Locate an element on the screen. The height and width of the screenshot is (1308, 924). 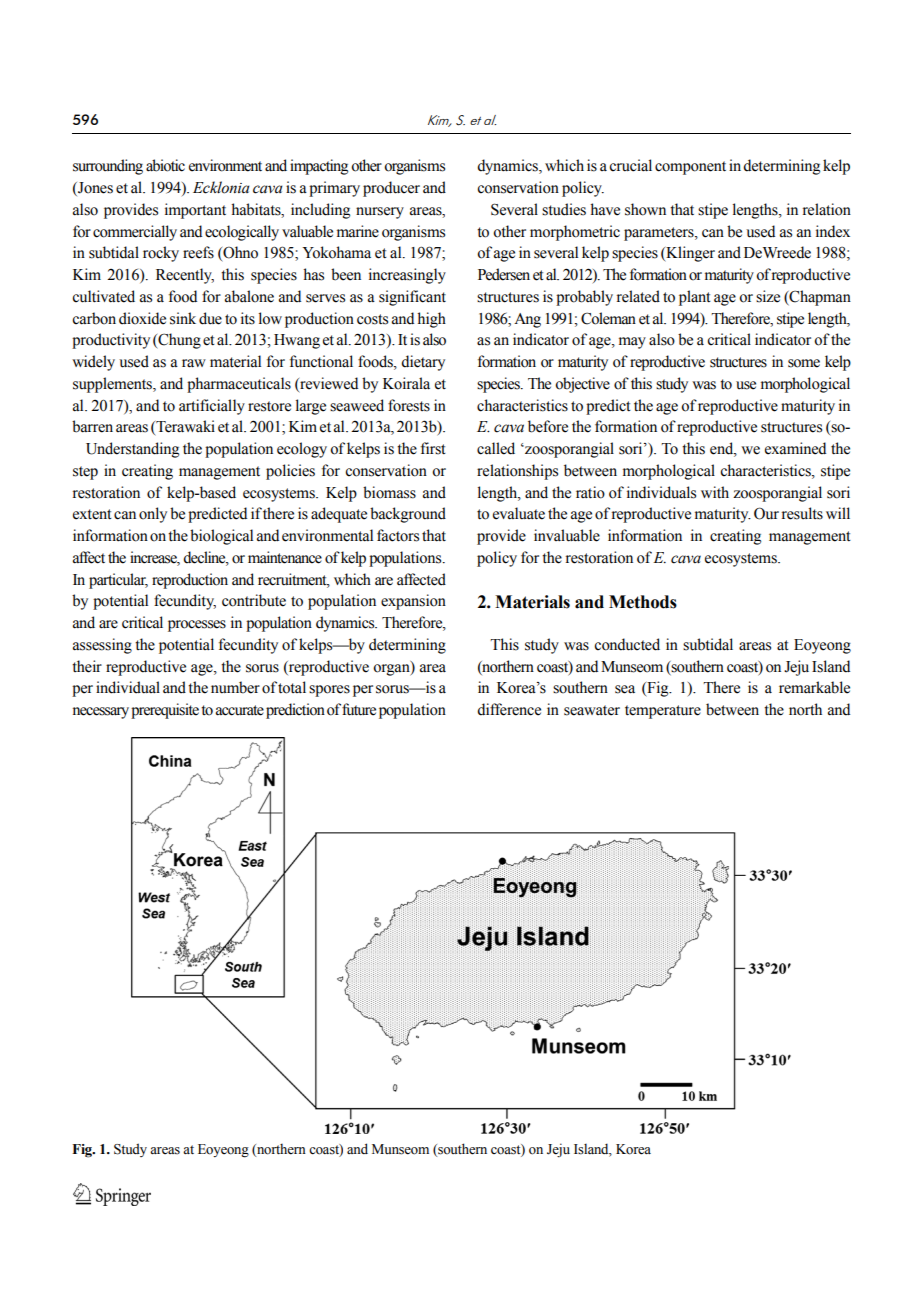
remarkable is located at coordinates (814, 687).
